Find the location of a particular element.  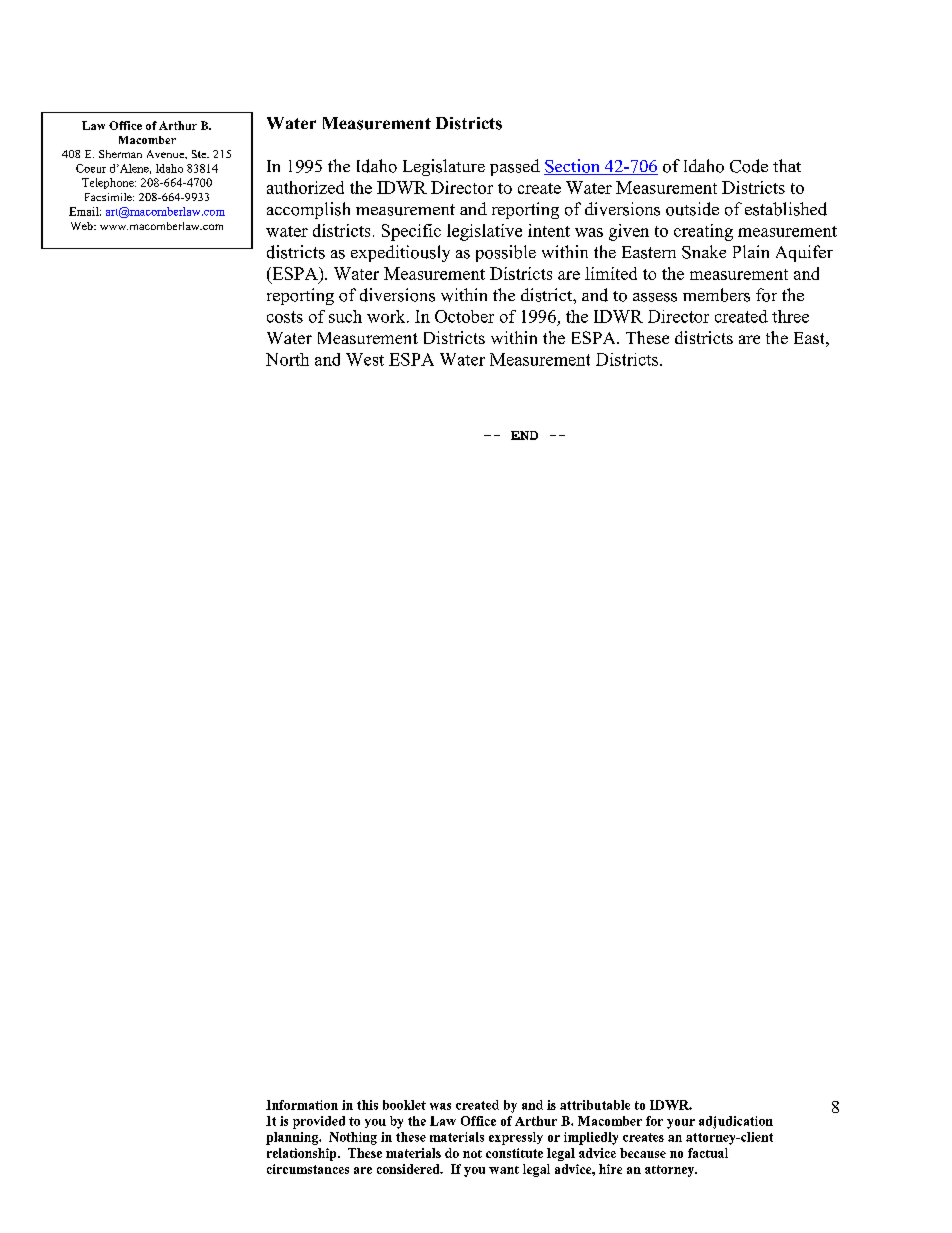

attributable is located at coordinates (595, 1105).
